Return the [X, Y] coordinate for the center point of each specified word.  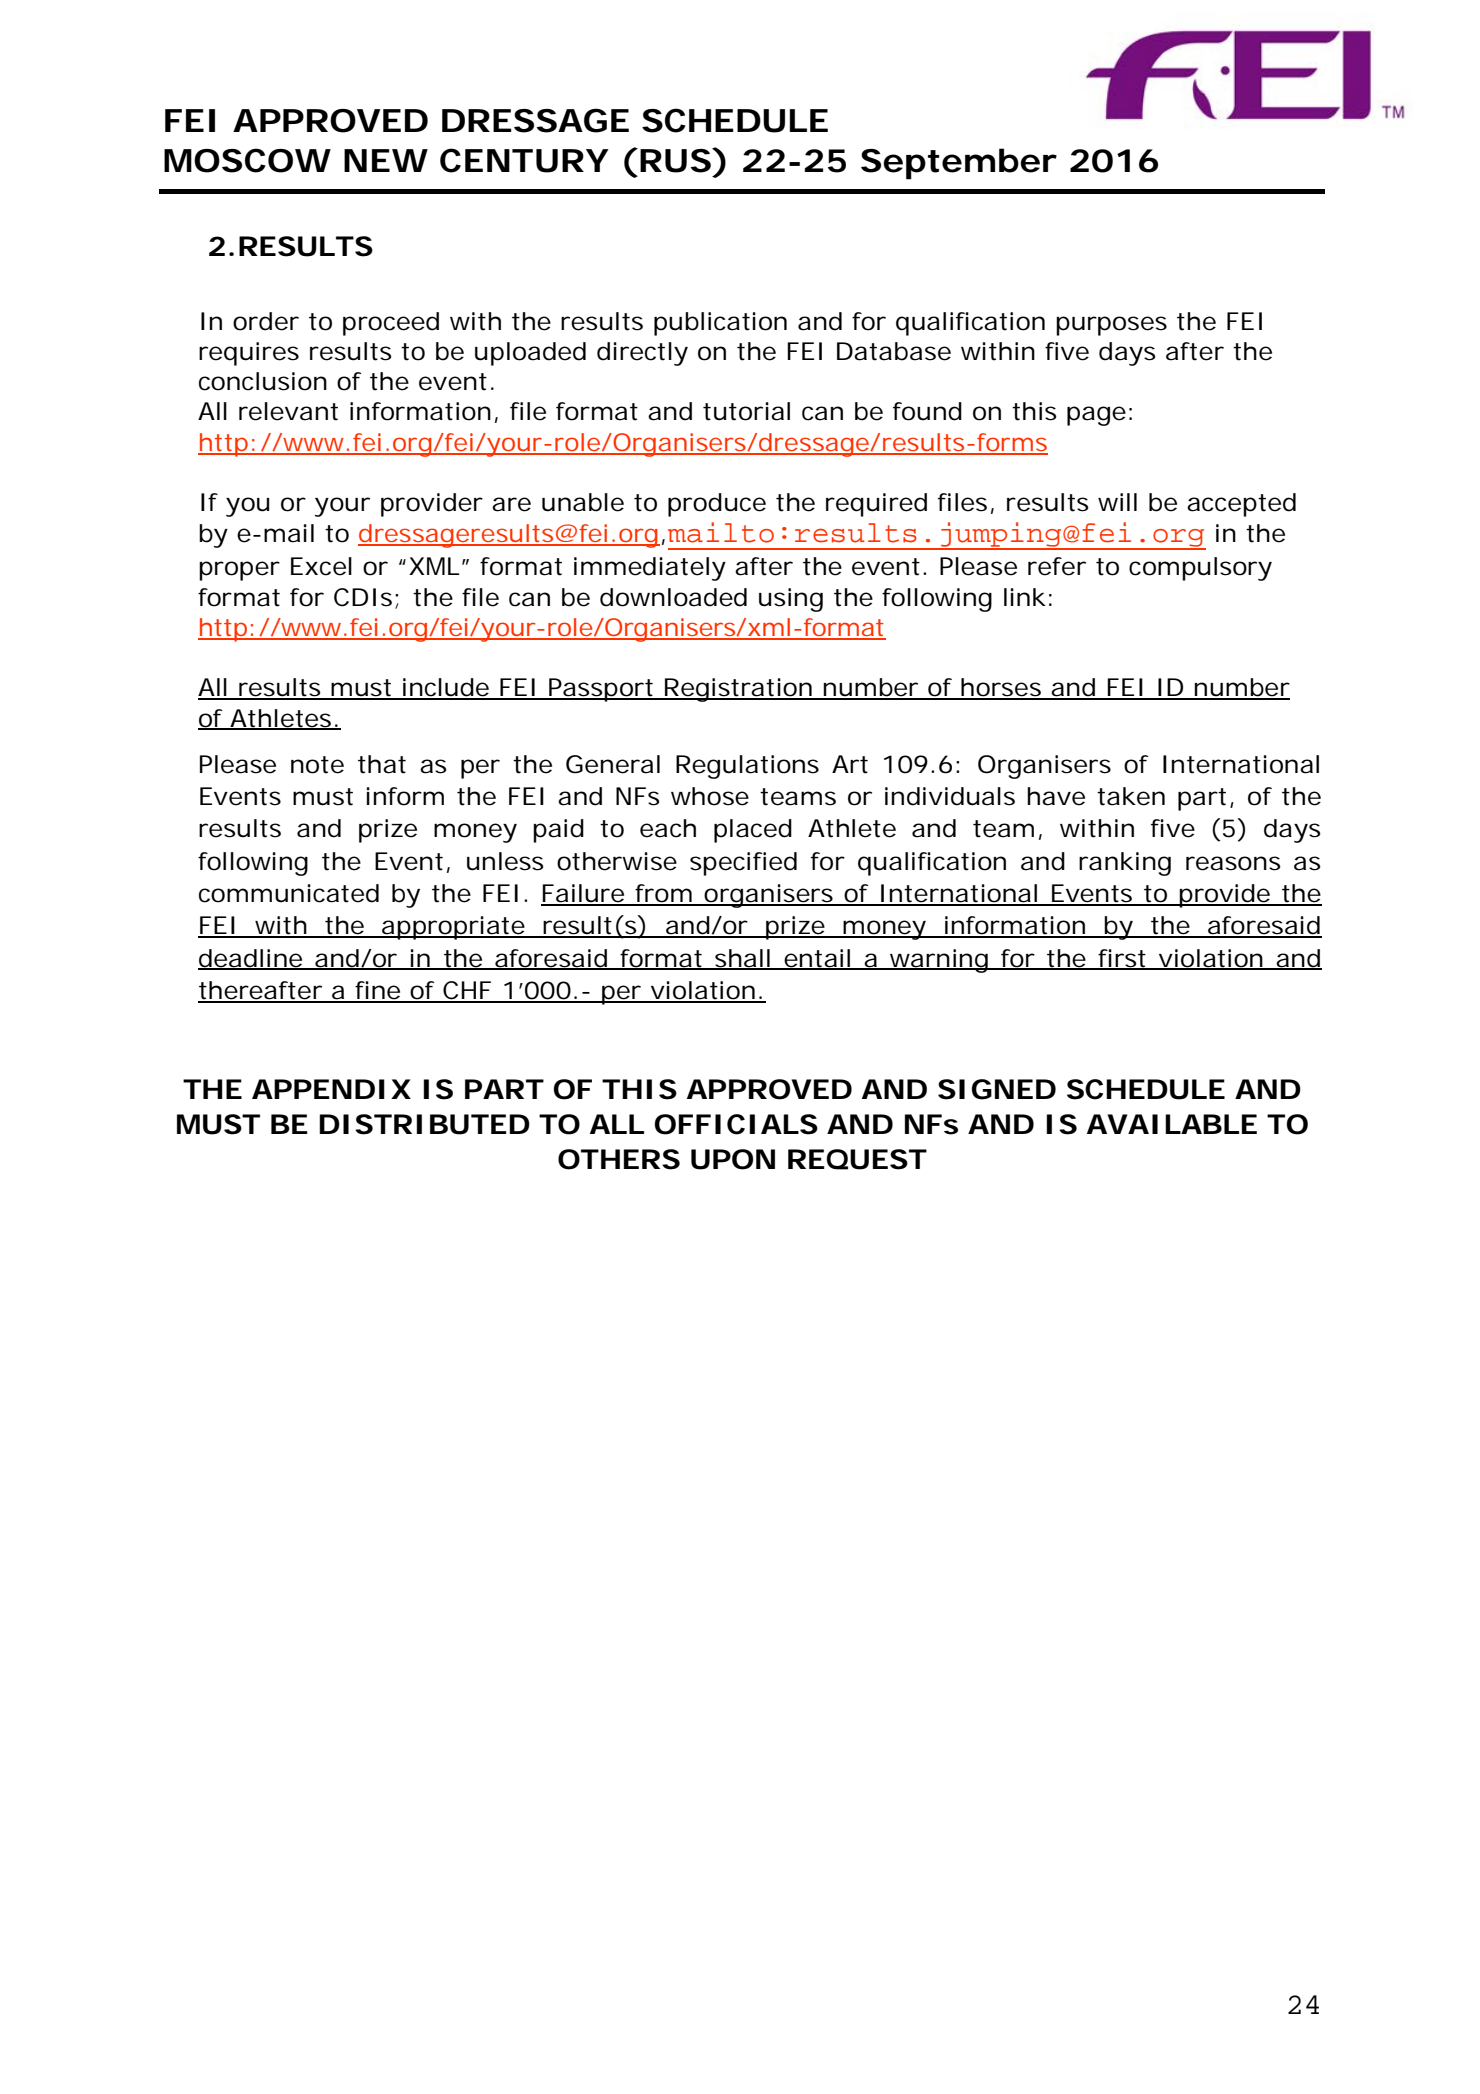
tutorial [746, 411]
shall [742, 959]
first [1121, 959]
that [382, 764]
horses [1000, 688]
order [266, 321]
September [958, 164]
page [1096, 416]
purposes [1111, 326]
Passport [600, 690]
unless [505, 861]
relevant [288, 411]
